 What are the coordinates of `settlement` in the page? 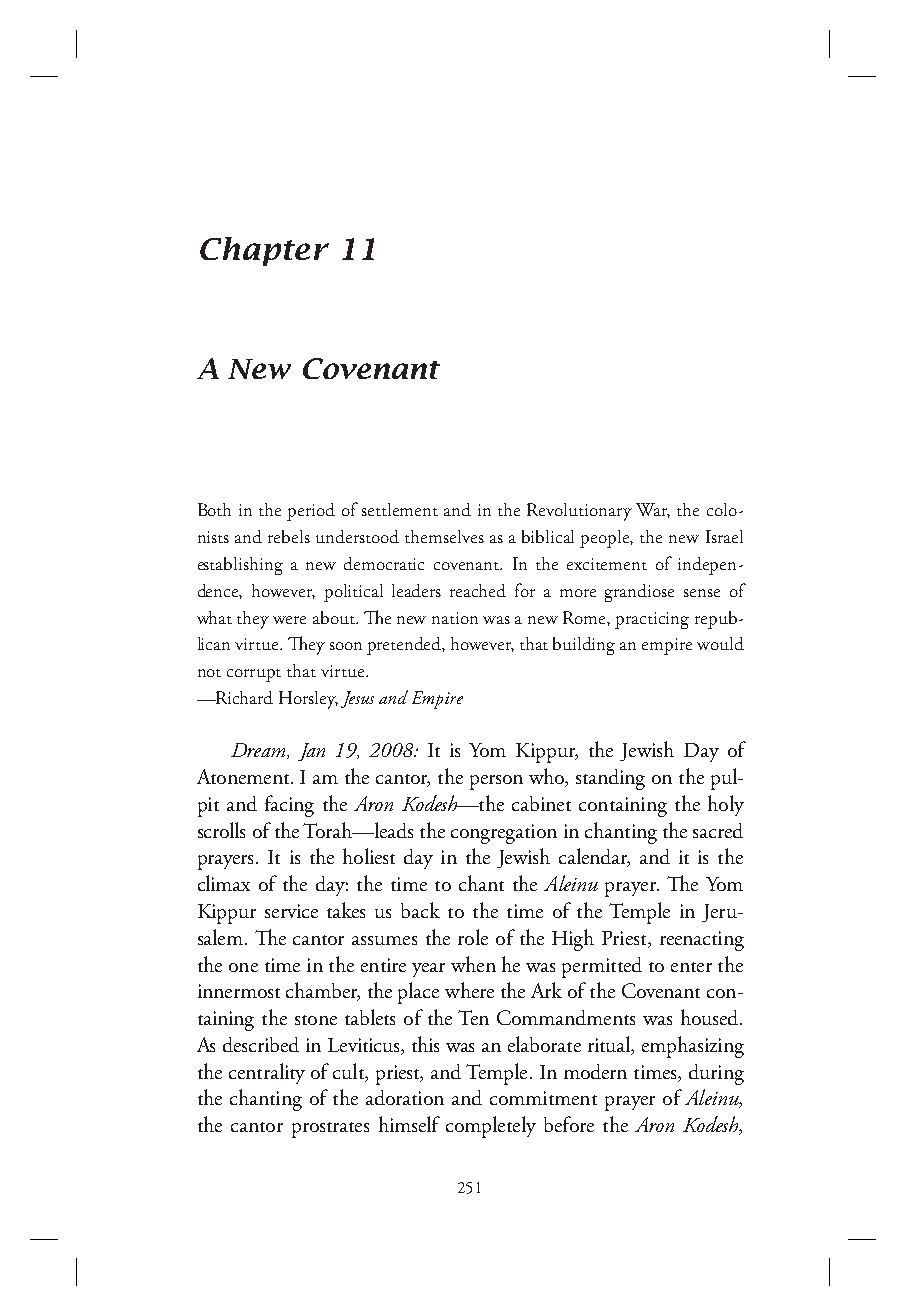 It's located at (400, 509).
